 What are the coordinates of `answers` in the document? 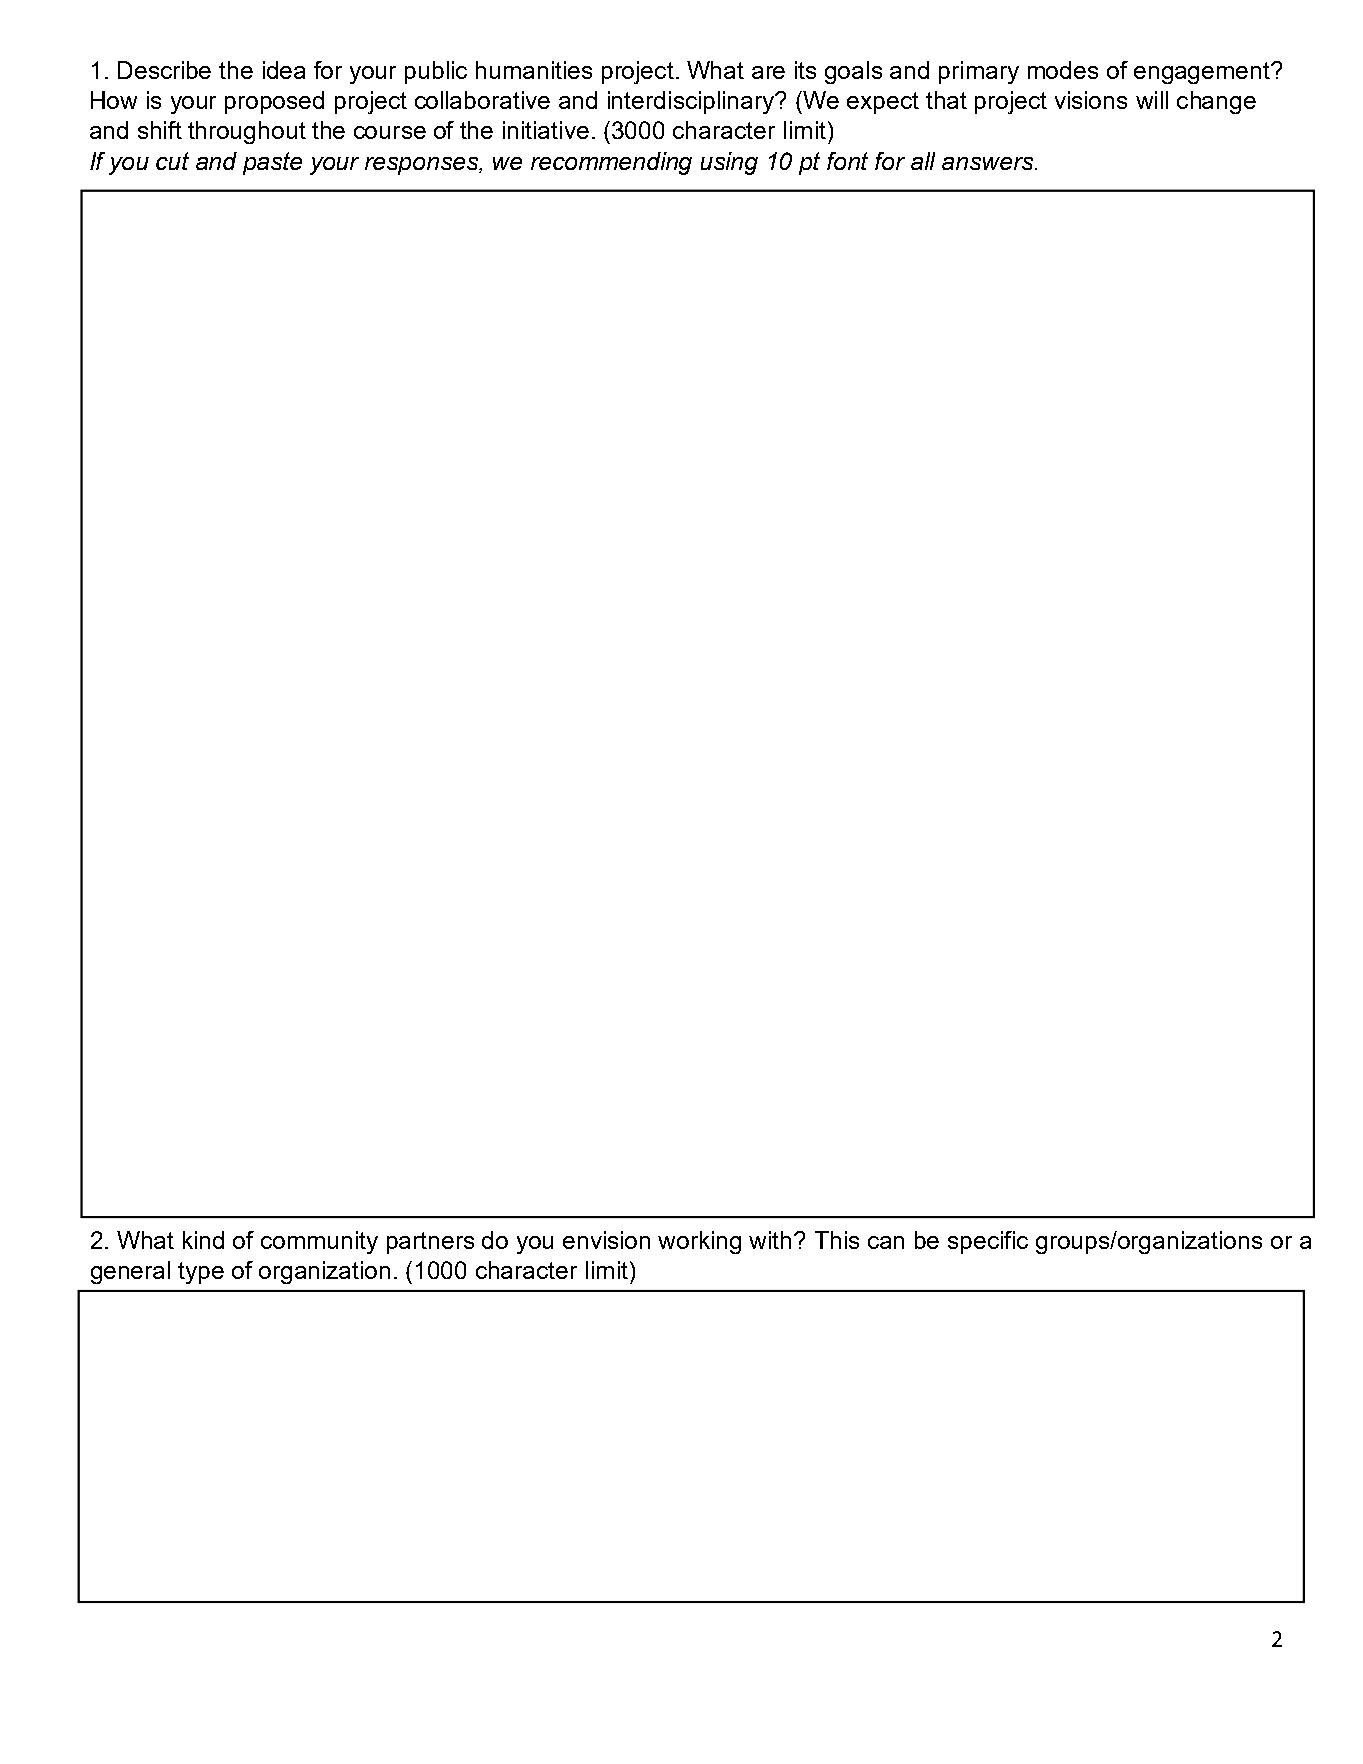 It's located at (989, 163).
